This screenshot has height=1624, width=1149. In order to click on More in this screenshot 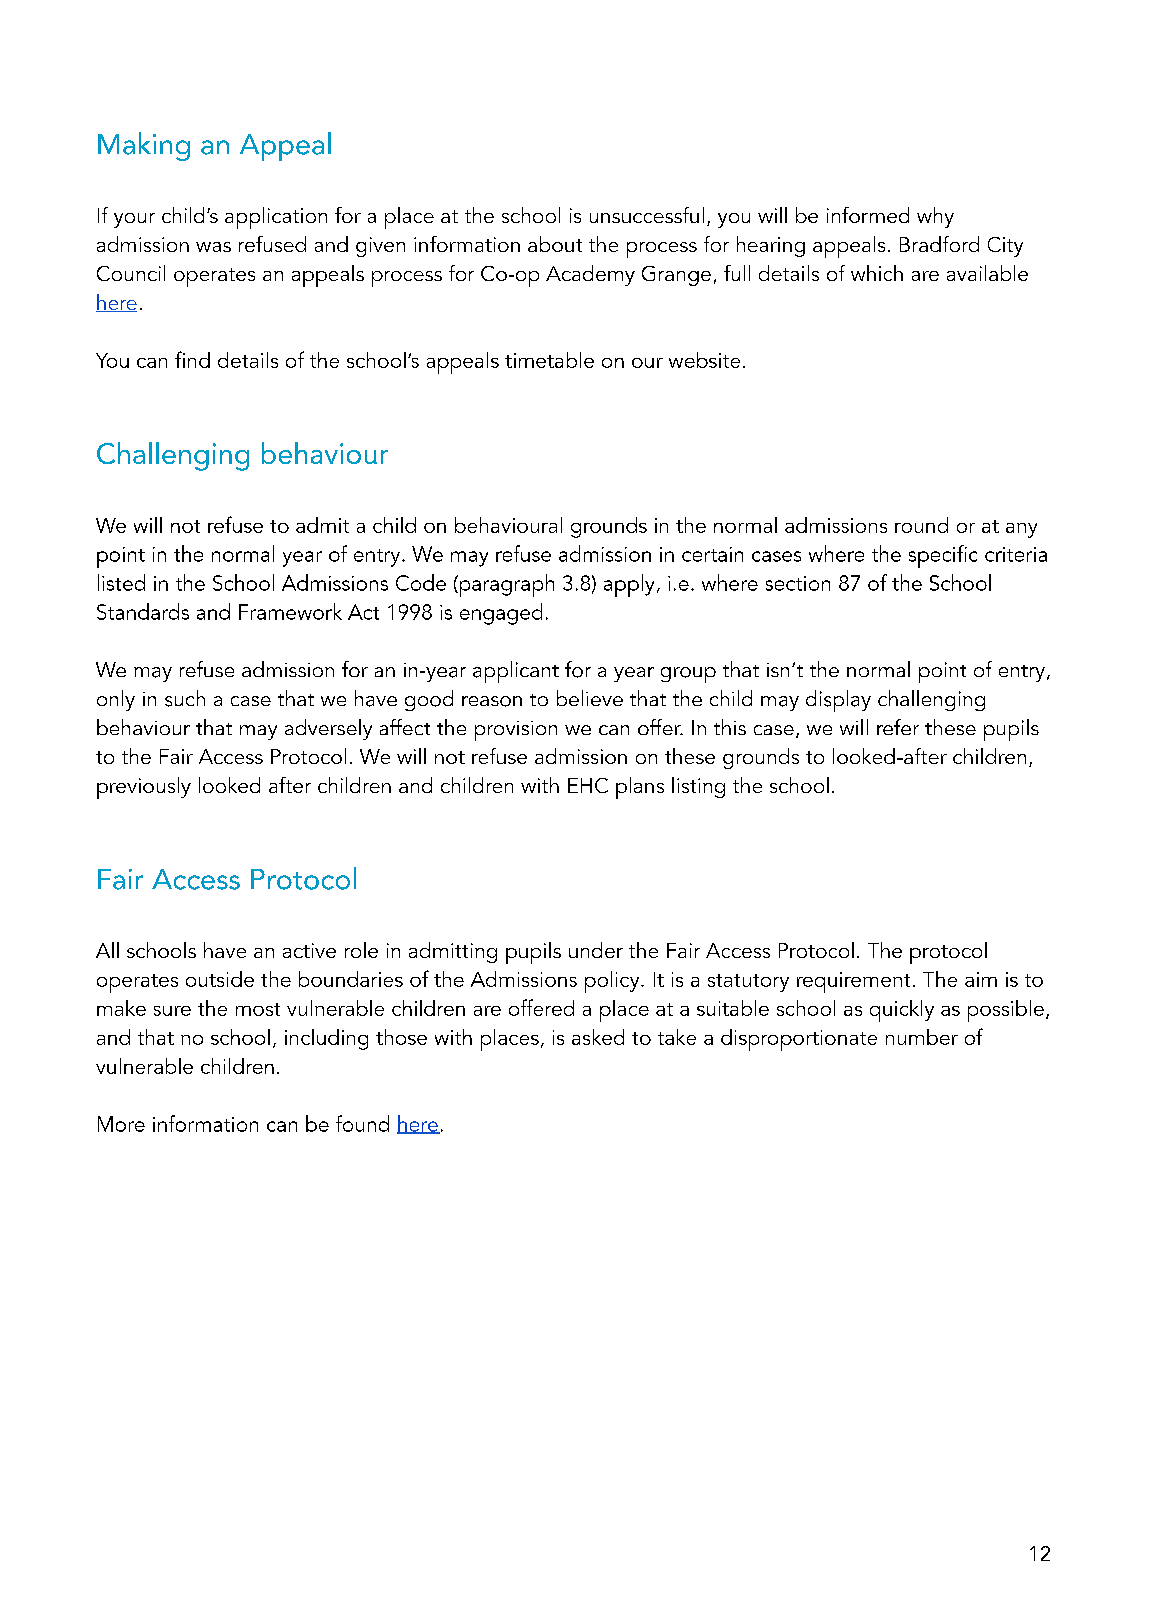, I will do `click(121, 1124)`.
